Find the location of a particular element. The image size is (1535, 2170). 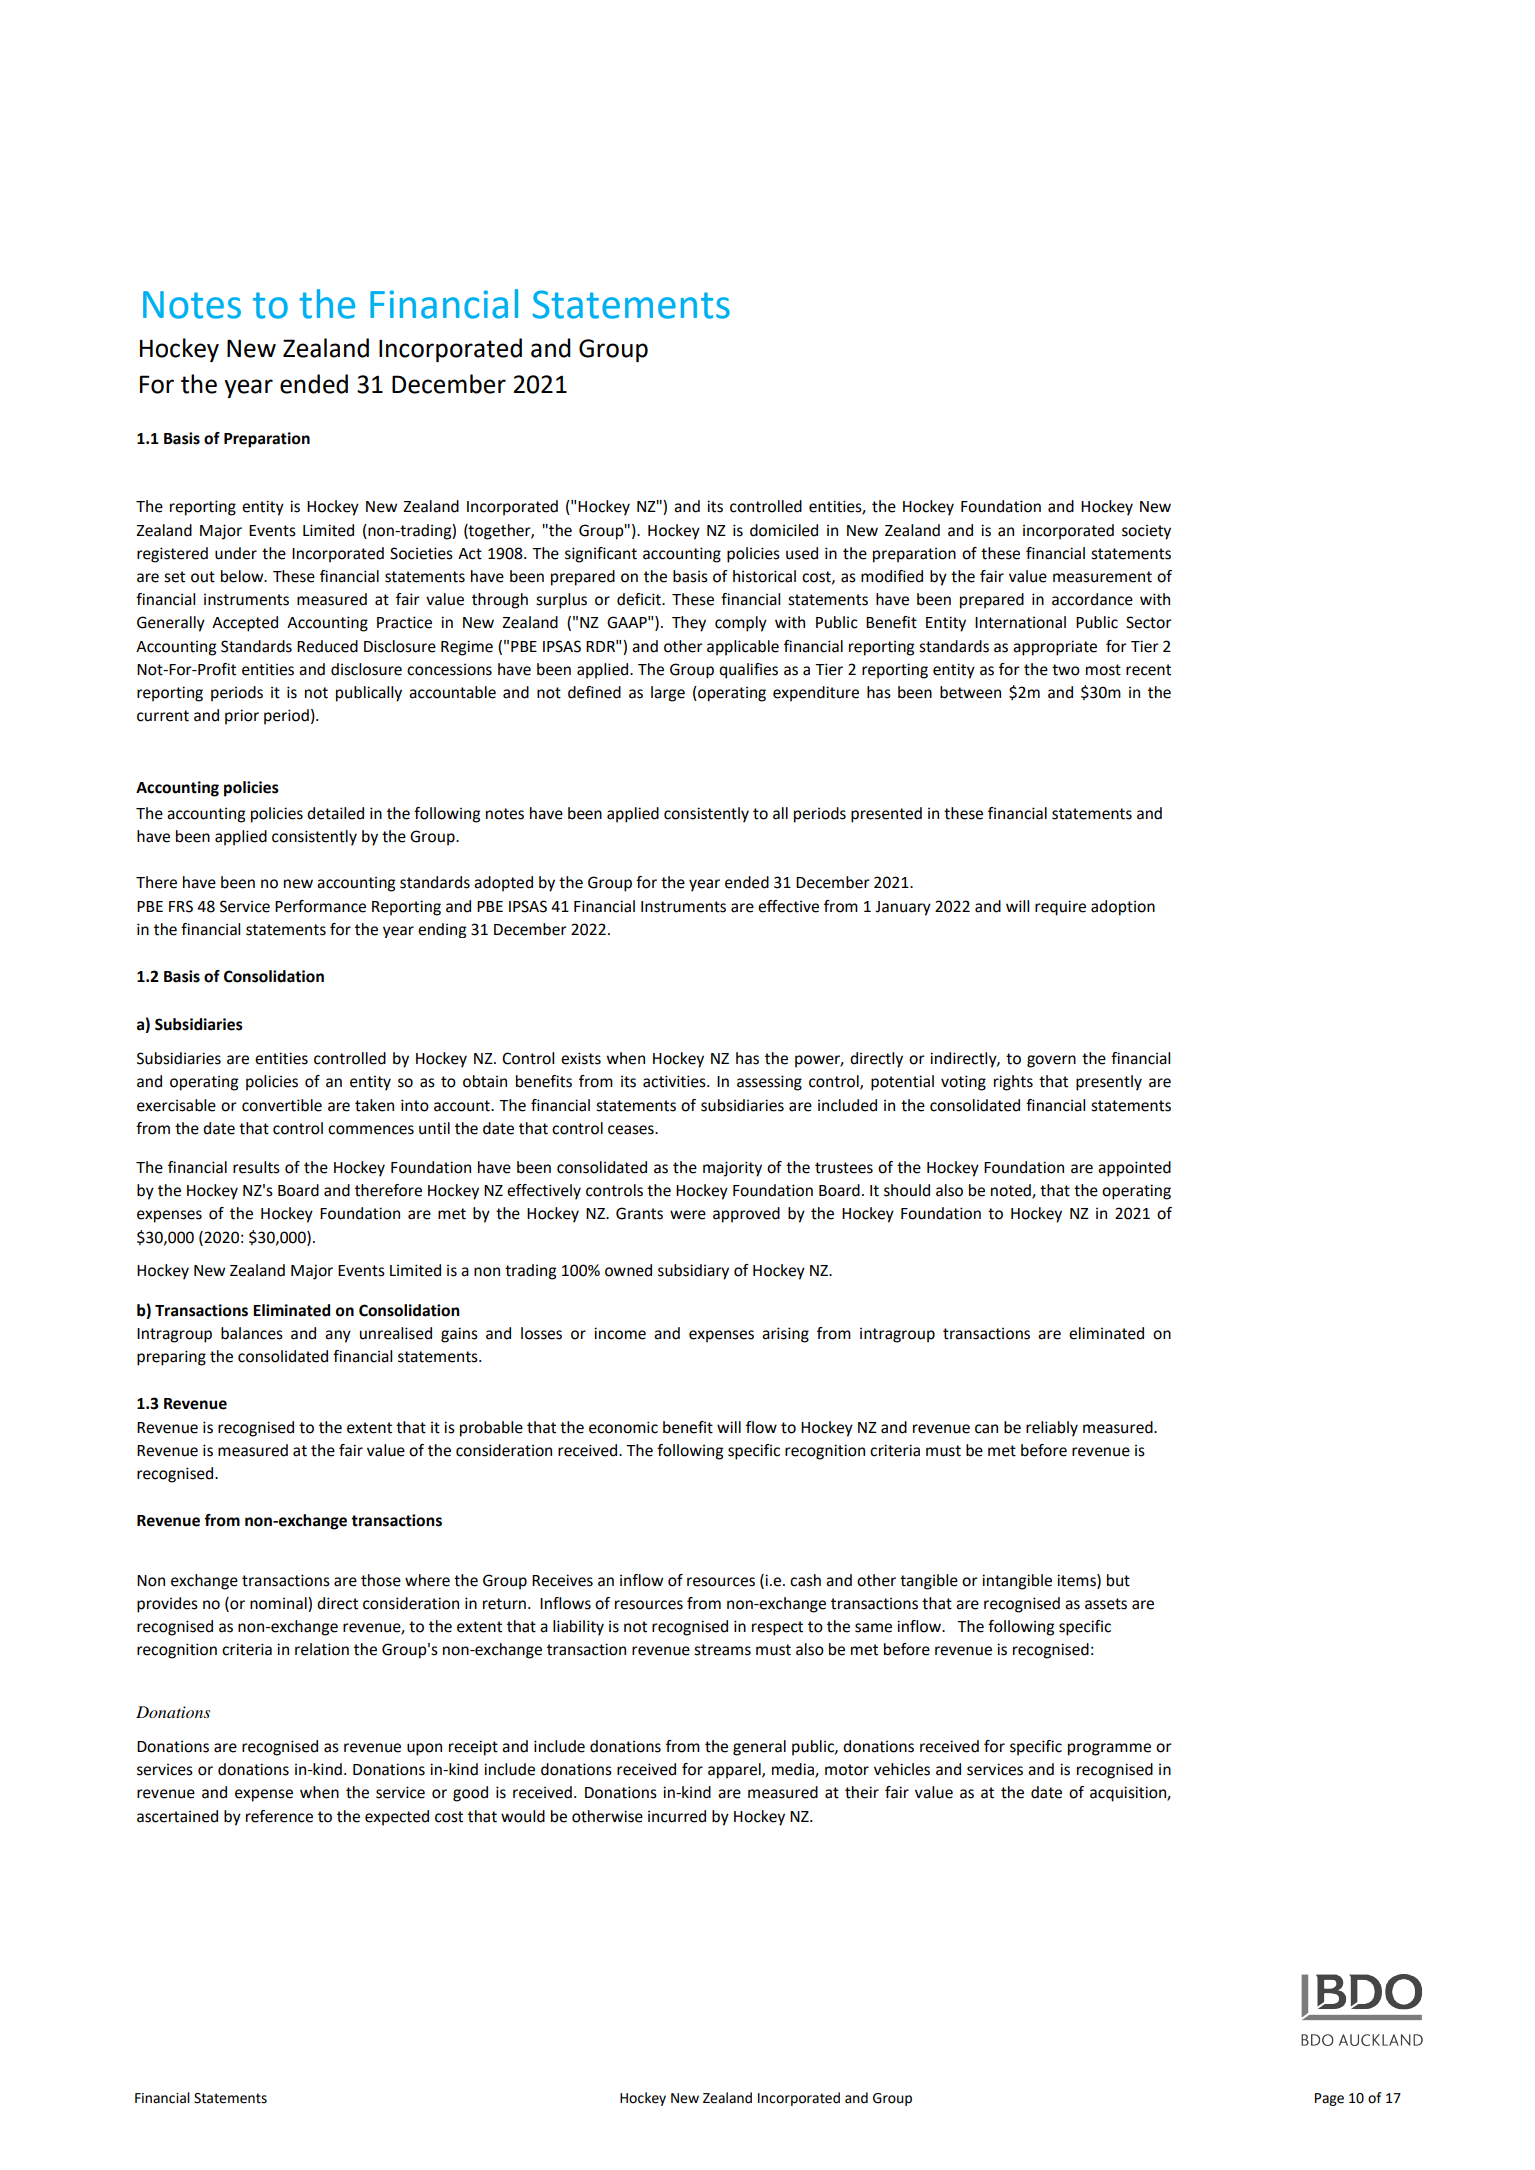

historical is located at coordinates (764, 576).
